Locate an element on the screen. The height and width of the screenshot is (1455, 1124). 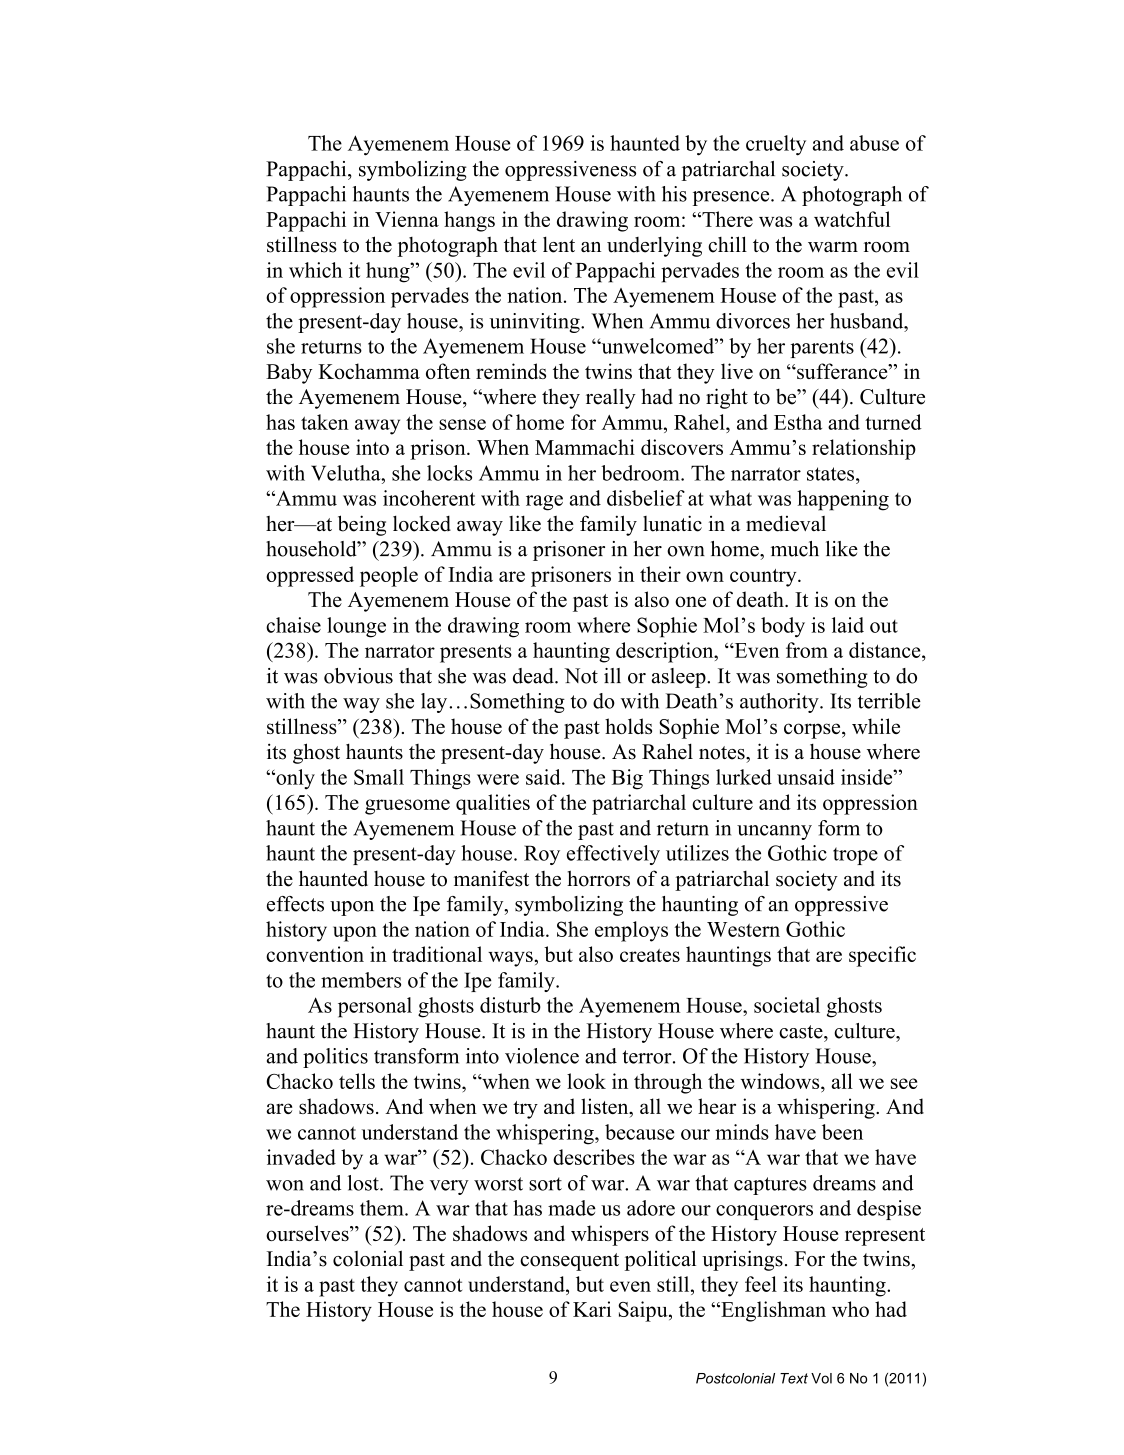
Small is located at coordinates (379, 777).
